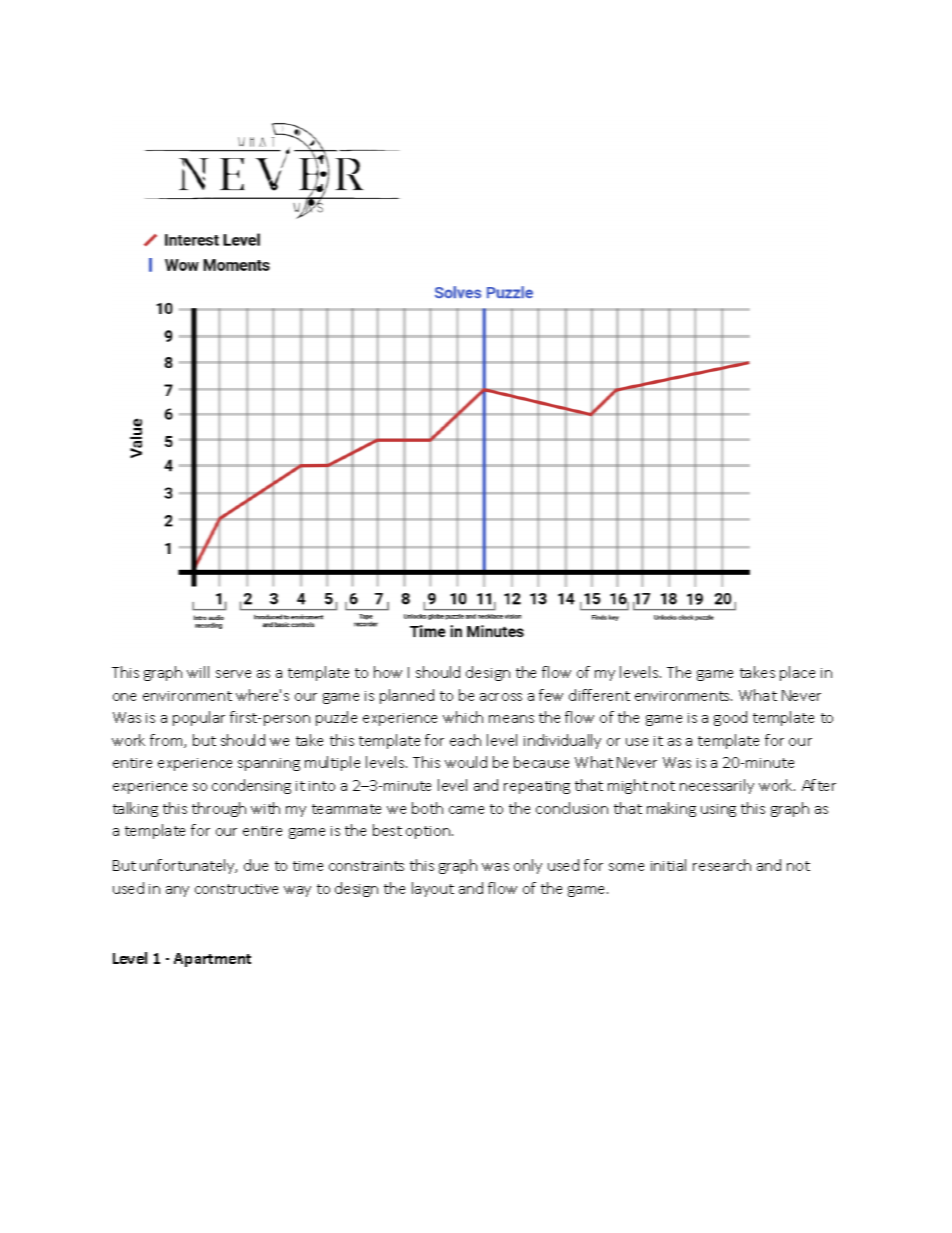 The image size is (952, 1233). I want to click on serve, so click(233, 674).
